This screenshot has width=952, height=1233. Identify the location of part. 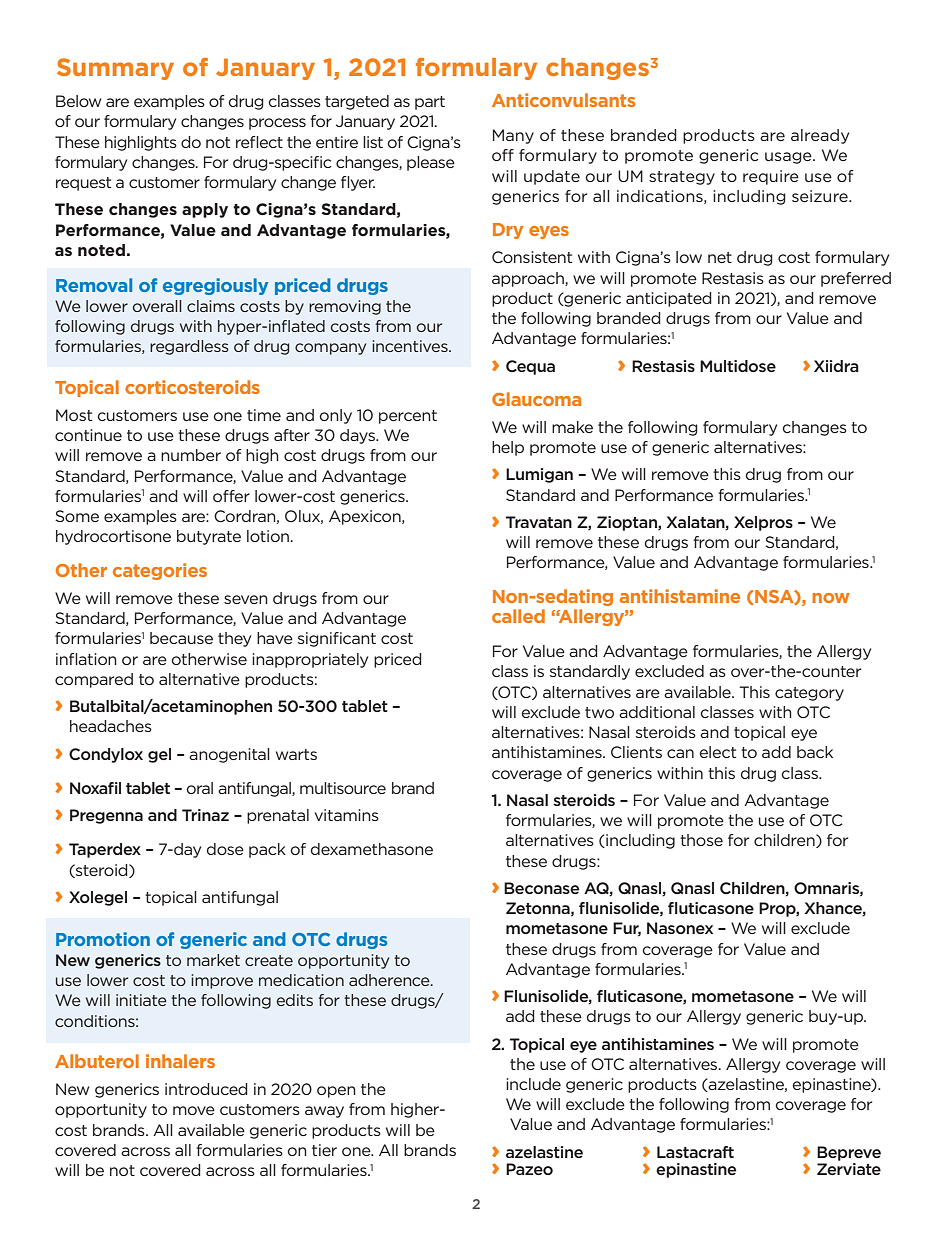
(430, 103).
